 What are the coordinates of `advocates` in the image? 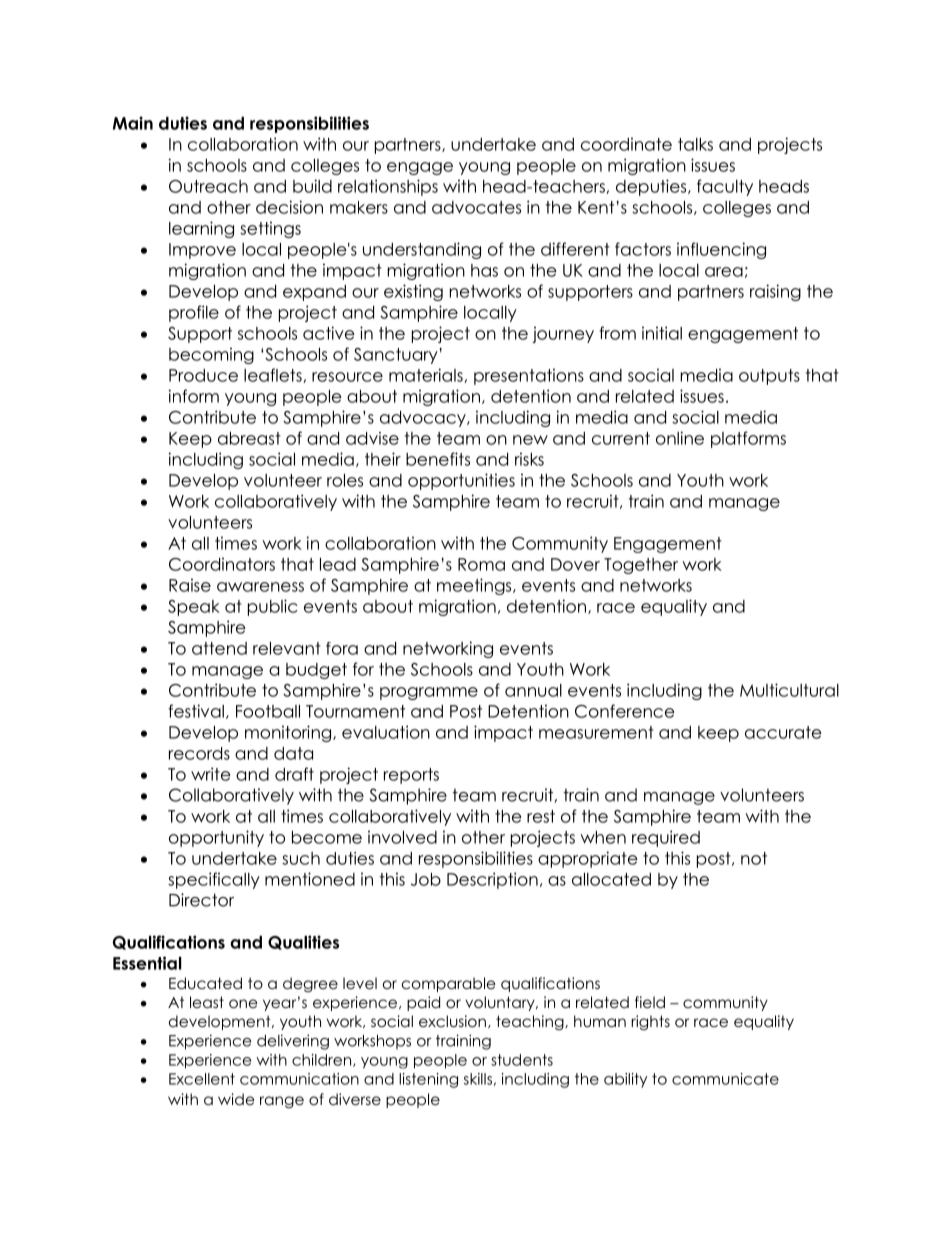 It's located at (476, 207).
